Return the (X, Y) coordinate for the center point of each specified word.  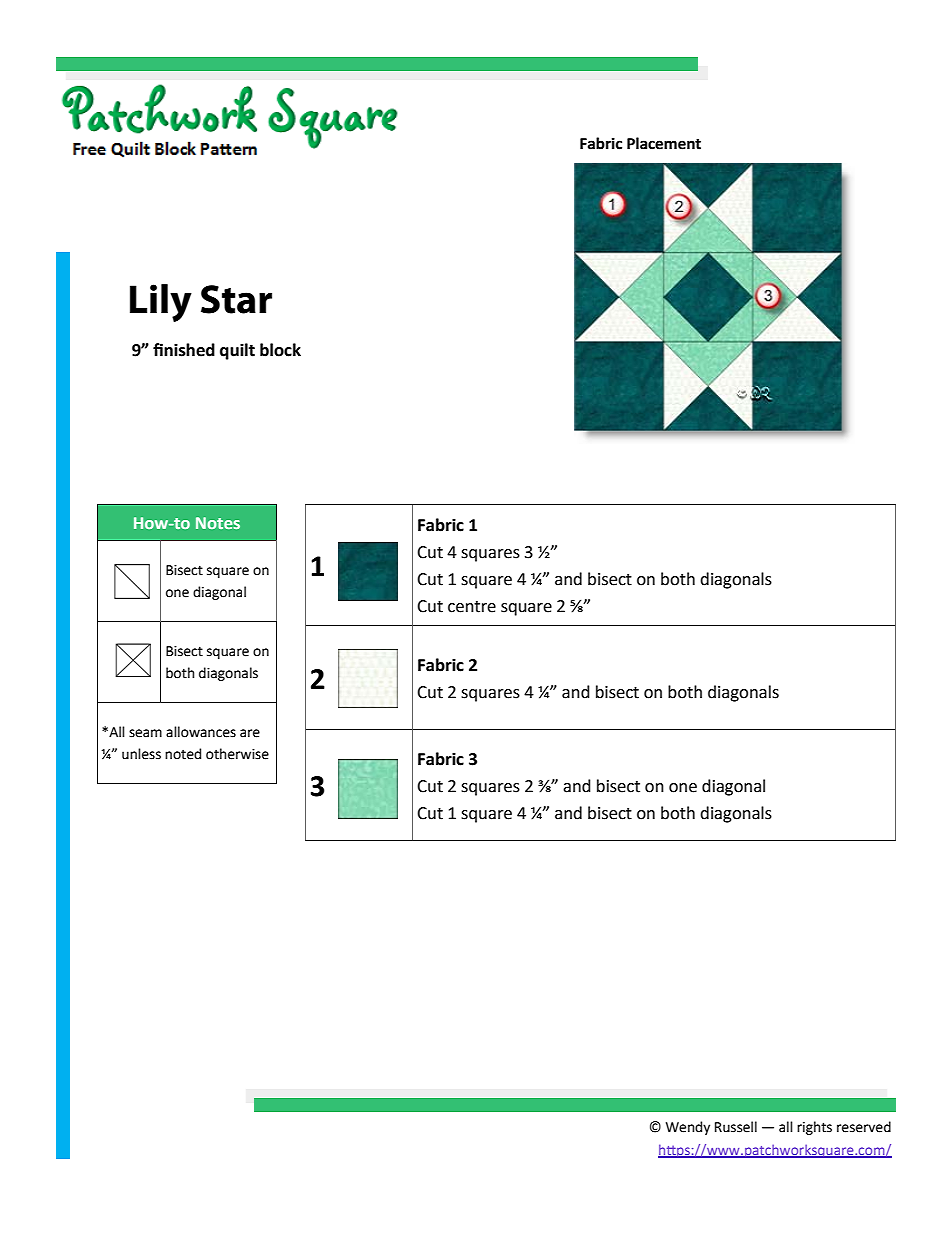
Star (236, 299)
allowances (201, 732)
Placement (664, 143)
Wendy (688, 1128)
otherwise (237, 754)
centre (472, 607)
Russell (736, 1127)
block (280, 350)
